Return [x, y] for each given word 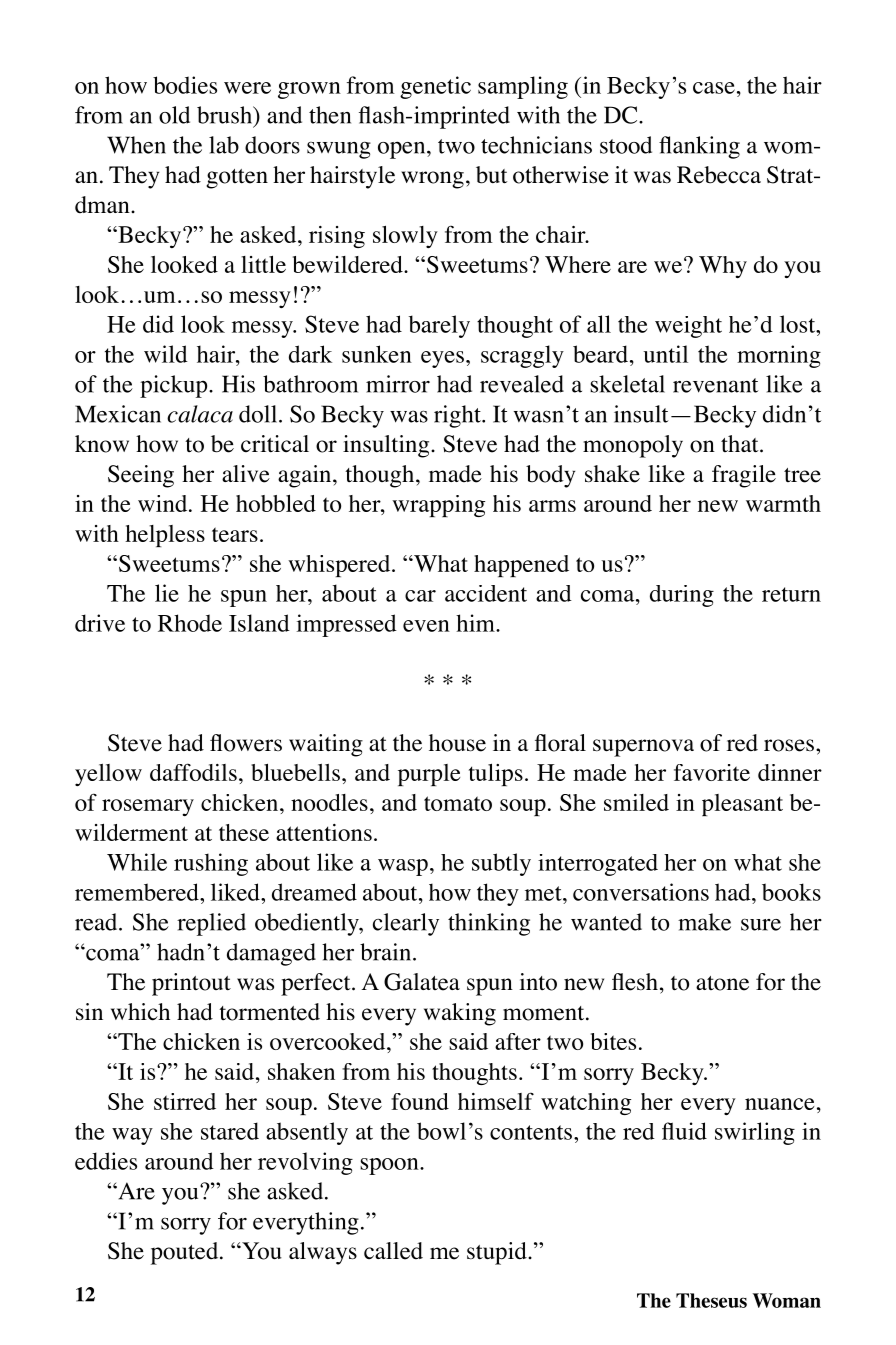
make [704, 922]
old [174, 115]
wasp [403, 867]
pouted [186, 1253]
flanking [699, 147]
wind [164, 503]
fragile [744, 476]
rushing [211, 864]
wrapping [438, 506]
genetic [435, 87]
